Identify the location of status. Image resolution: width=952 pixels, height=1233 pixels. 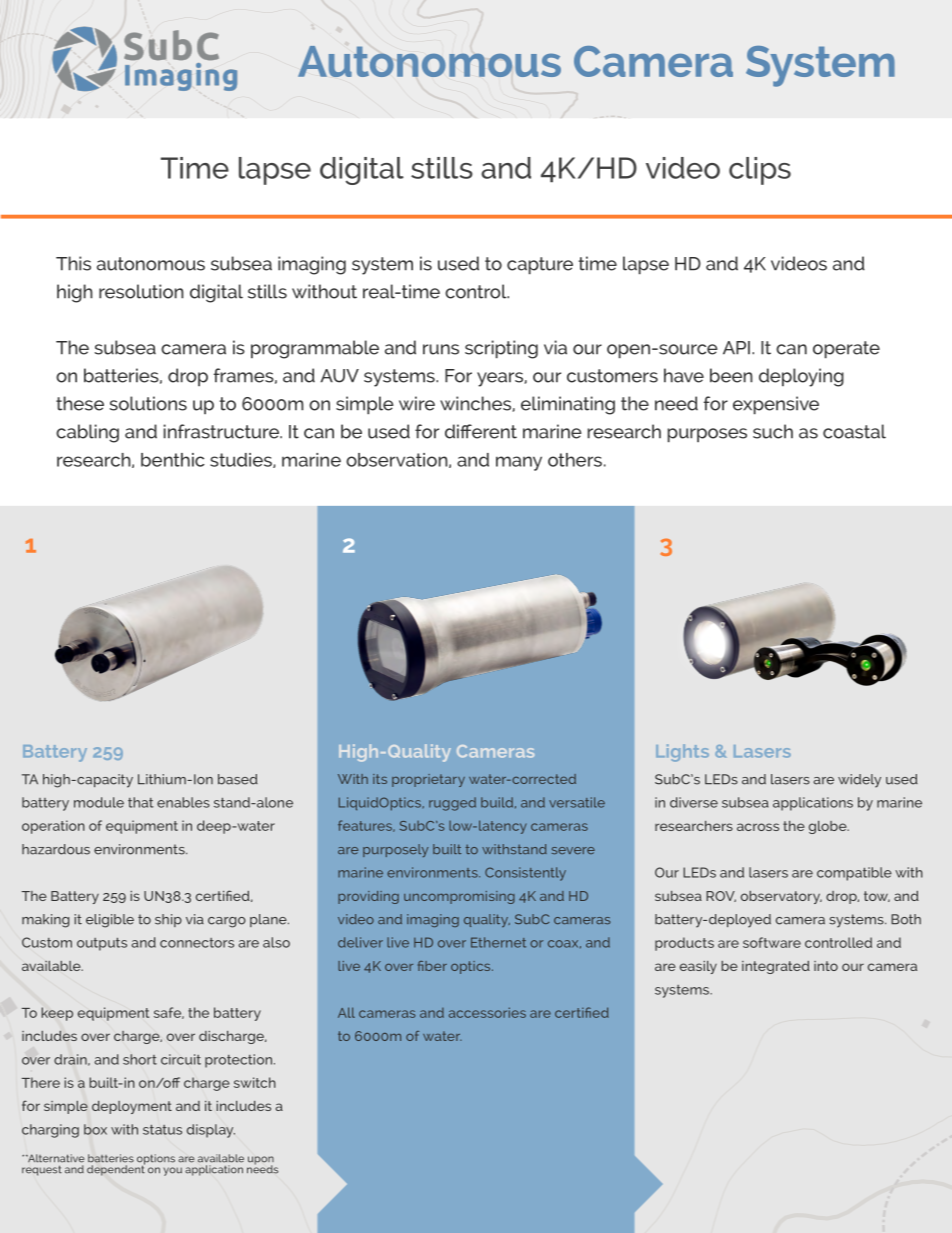
(162, 1130).
